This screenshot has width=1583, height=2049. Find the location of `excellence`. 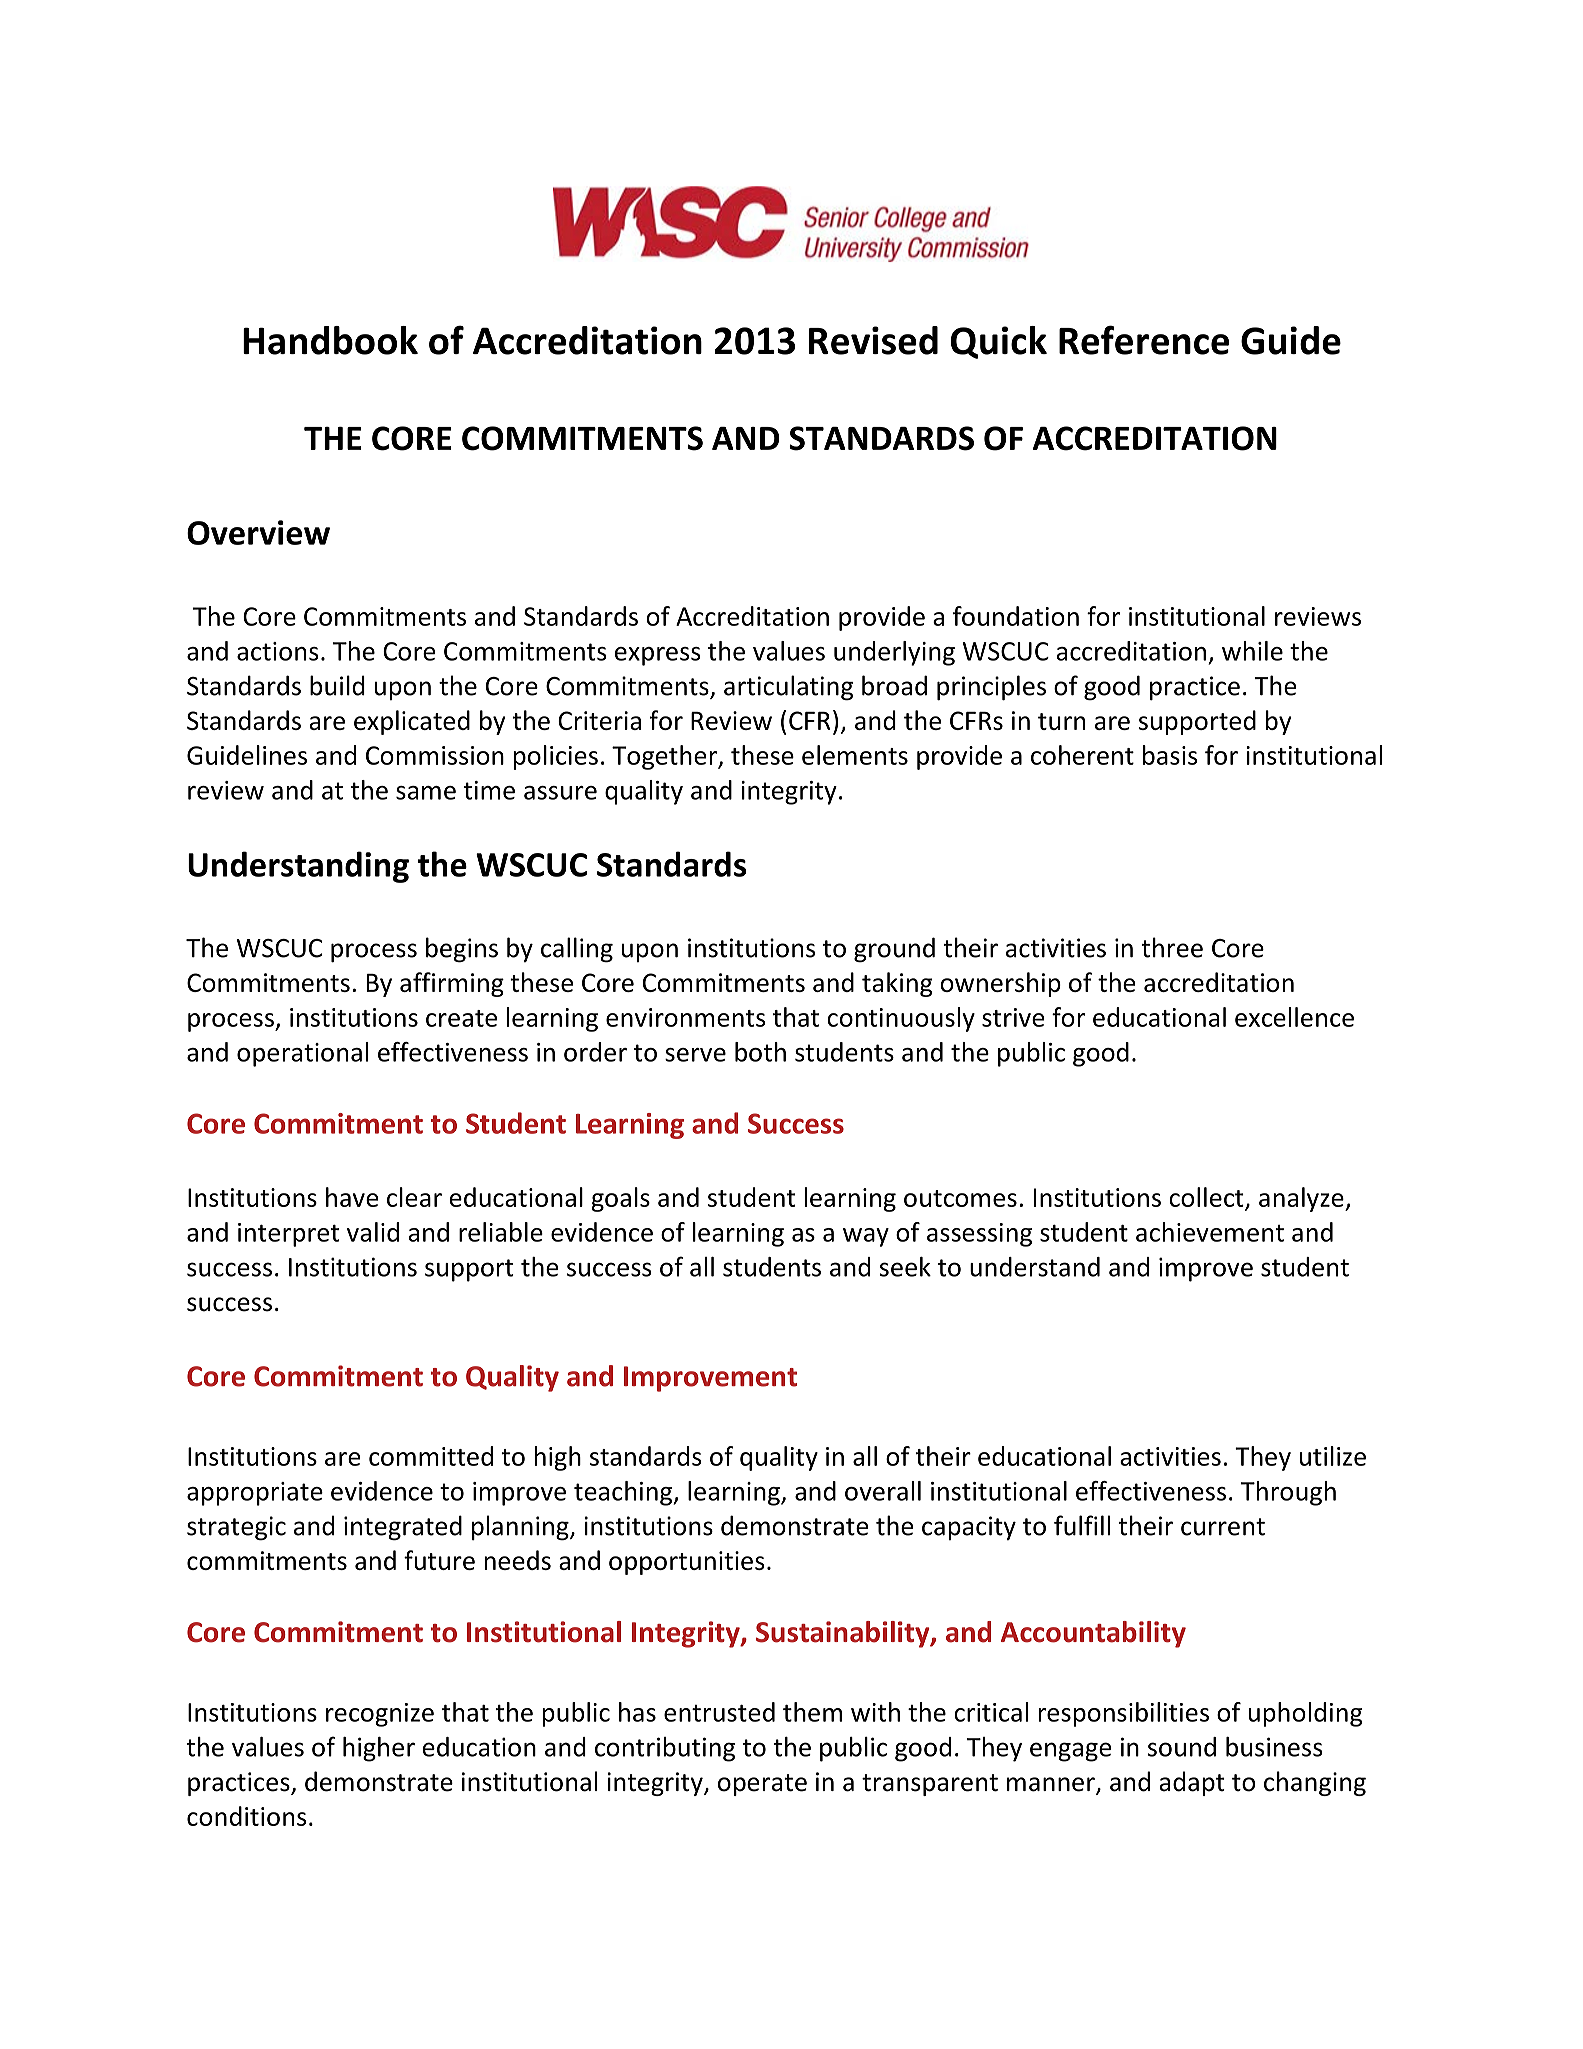

excellence is located at coordinates (1294, 1017).
